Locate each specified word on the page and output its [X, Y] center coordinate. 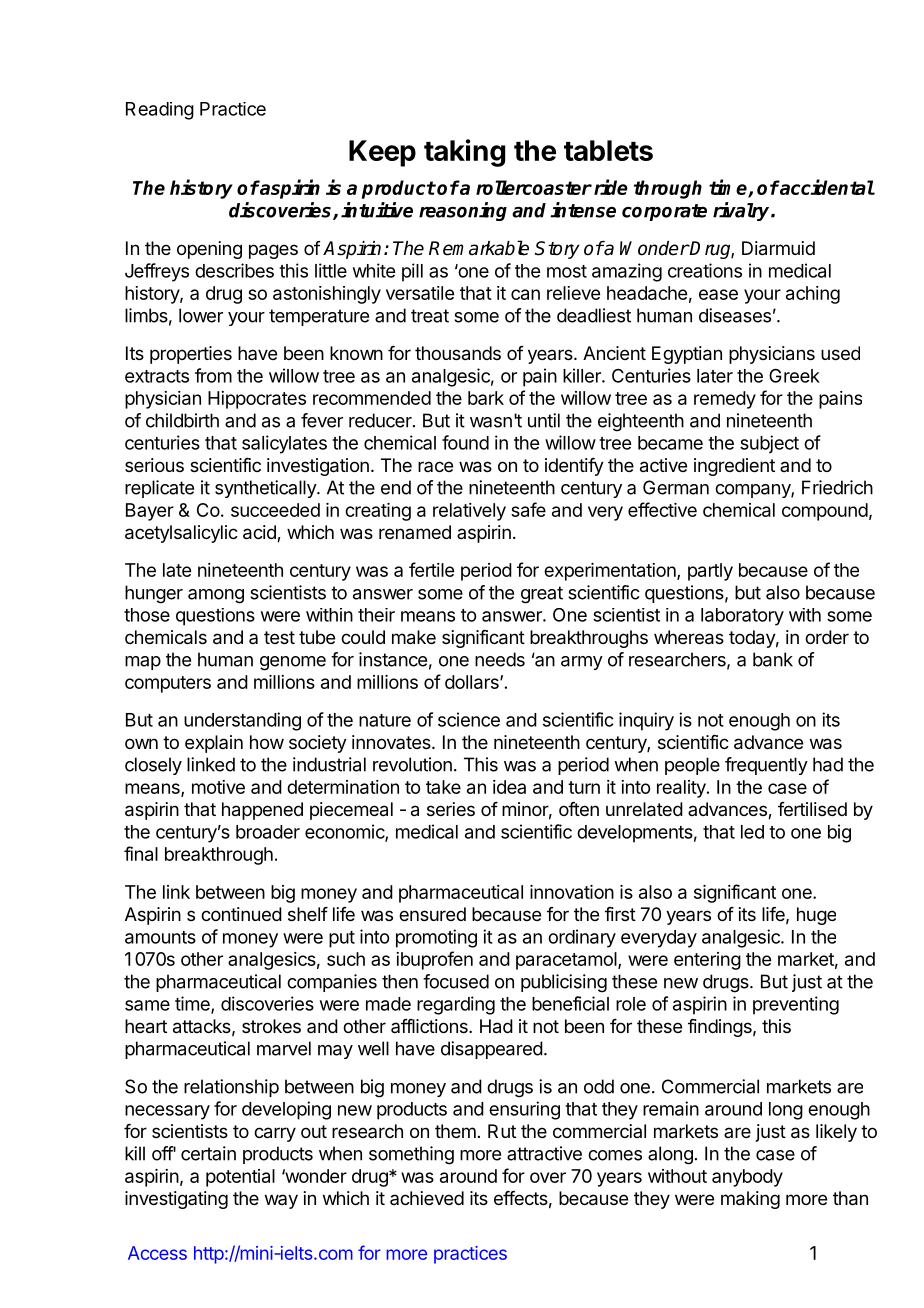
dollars [473, 682]
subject [769, 444]
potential [240, 1178]
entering [707, 961]
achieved [427, 1198]
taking [464, 153]
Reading [160, 111]
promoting [436, 938]
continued [241, 914]
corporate [664, 212]
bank [773, 659]
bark [486, 398]
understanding [242, 721]
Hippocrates [257, 400]
